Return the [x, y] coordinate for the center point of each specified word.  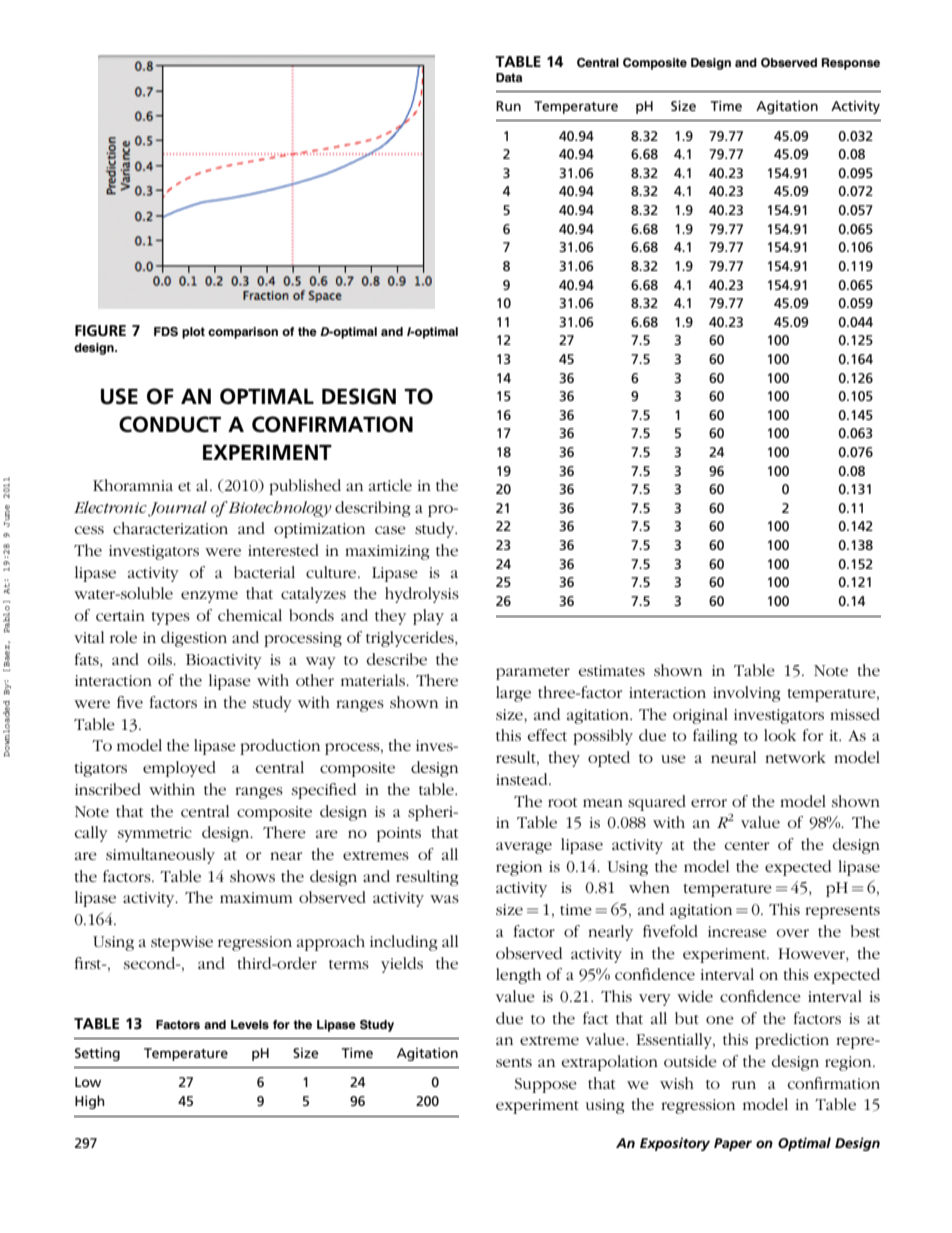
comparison [243, 333]
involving [746, 694]
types [170, 618]
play [428, 617]
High [90, 1102]
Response [851, 64]
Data [509, 77]
